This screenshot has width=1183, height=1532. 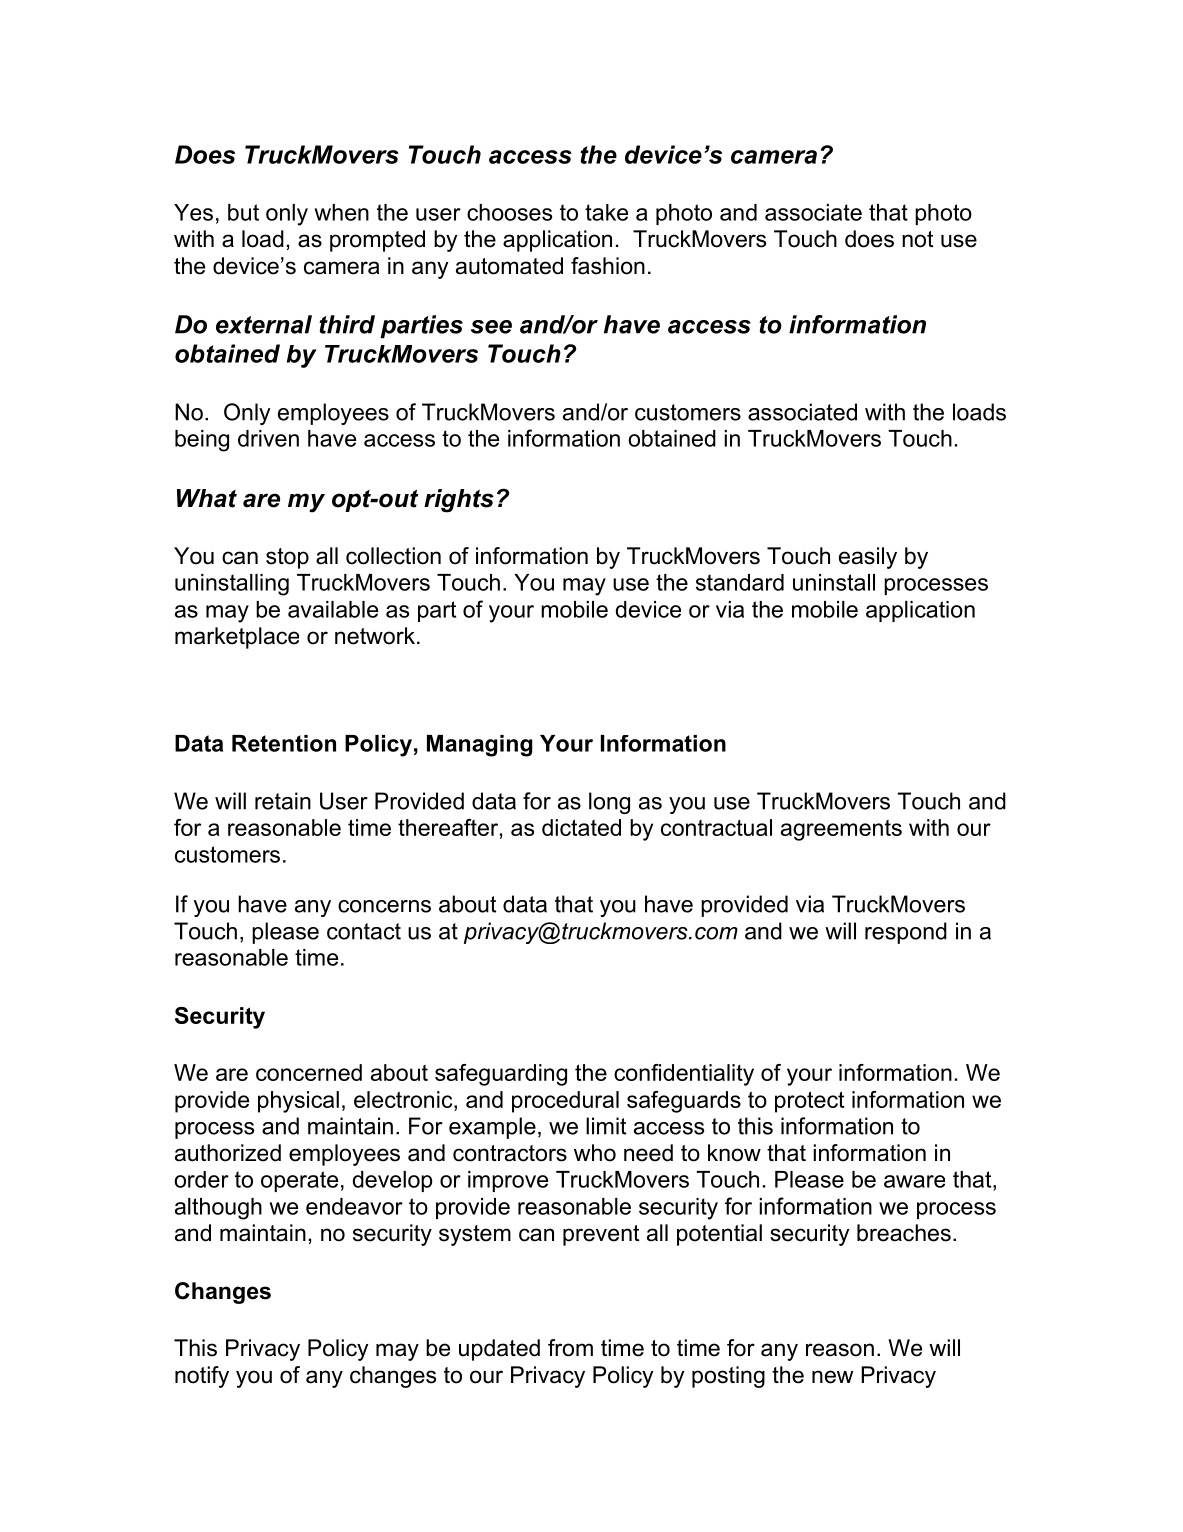 I want to click on fashion, so click(x=608, y=266).
